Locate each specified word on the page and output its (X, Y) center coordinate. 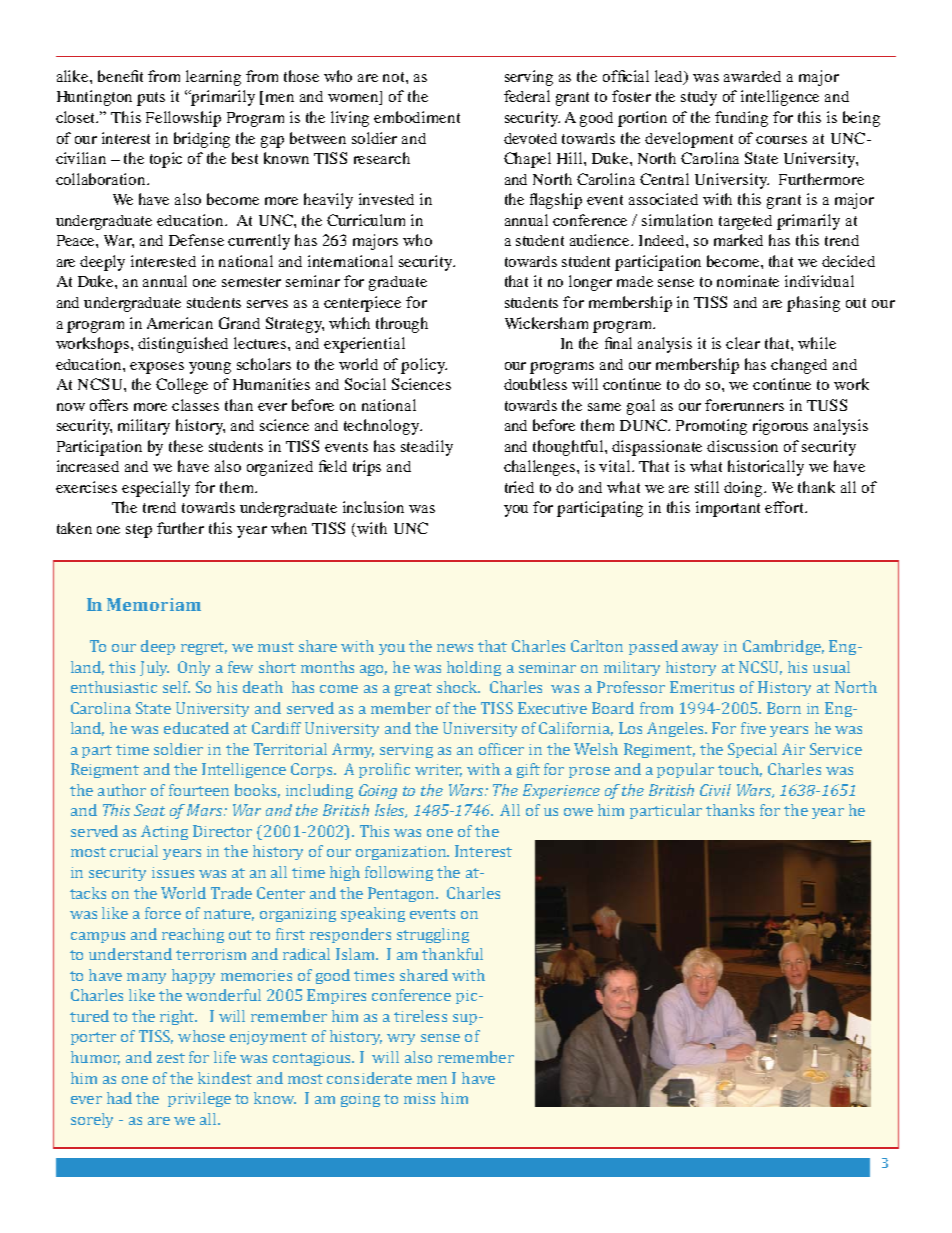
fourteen (199, 790)
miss (419, 1098)
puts (151, 99)
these (186, 446)
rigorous (780, 427)
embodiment (417, 117)
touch (740, 770)
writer (438, 770)
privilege (199, 1099)
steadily (427, 448)
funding (741, 119)
